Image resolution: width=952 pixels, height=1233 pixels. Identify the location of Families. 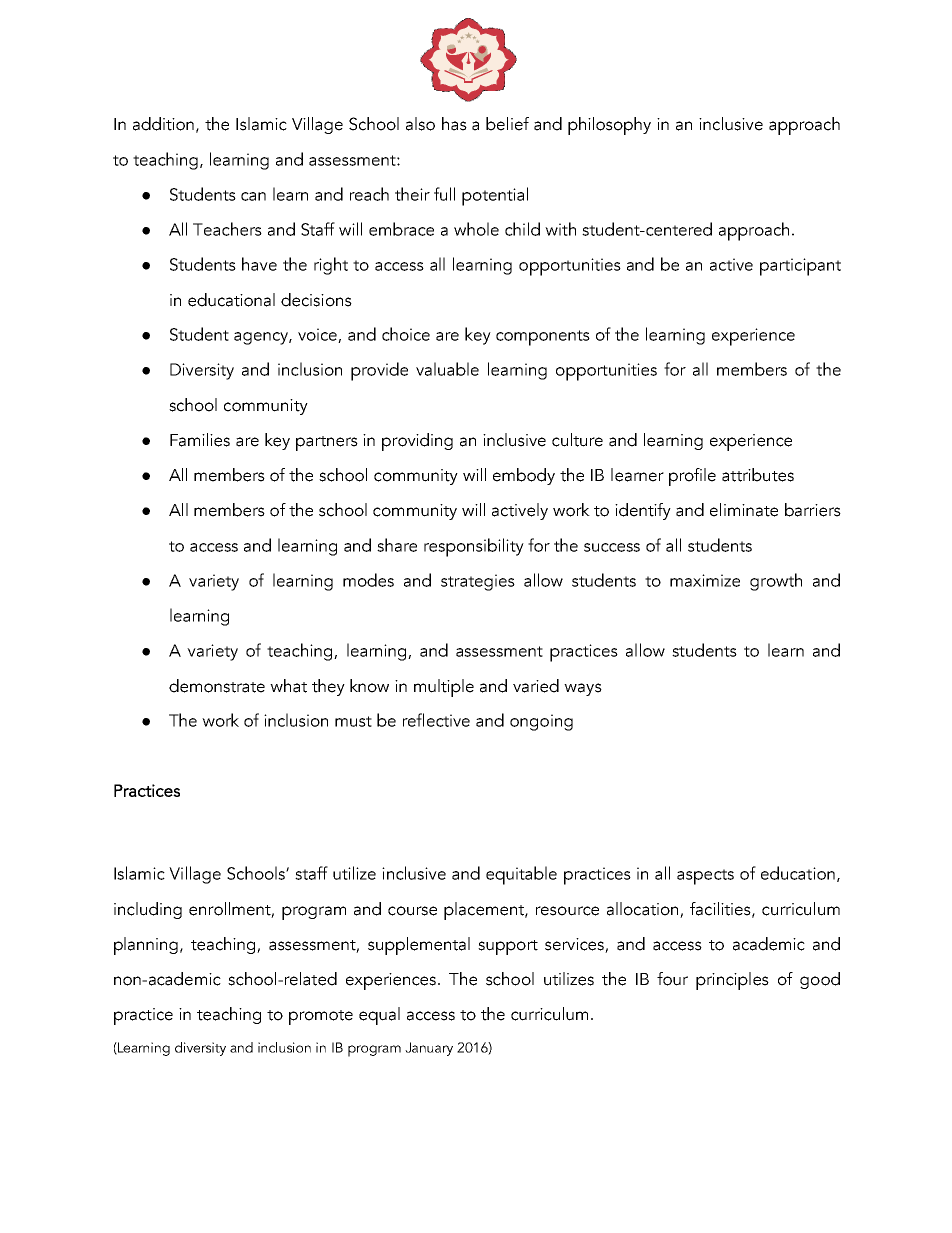
(200, 440).
